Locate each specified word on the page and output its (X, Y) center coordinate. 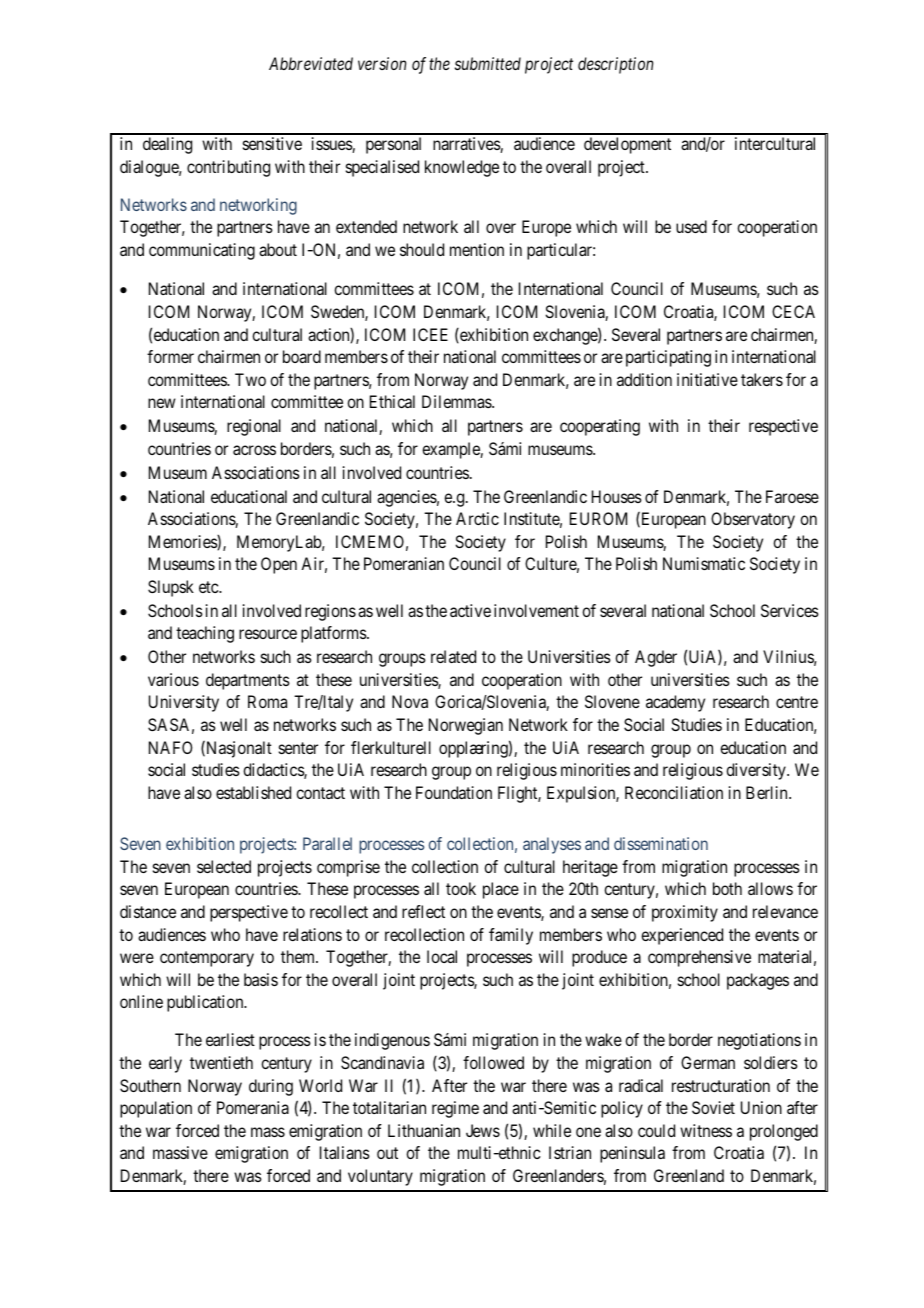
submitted (488, 63)
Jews (483, 1130)
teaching (205, 634)
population (156, 1109)
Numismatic (704, 563)
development (627, 145)
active (470, 610)
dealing (167, 145)
